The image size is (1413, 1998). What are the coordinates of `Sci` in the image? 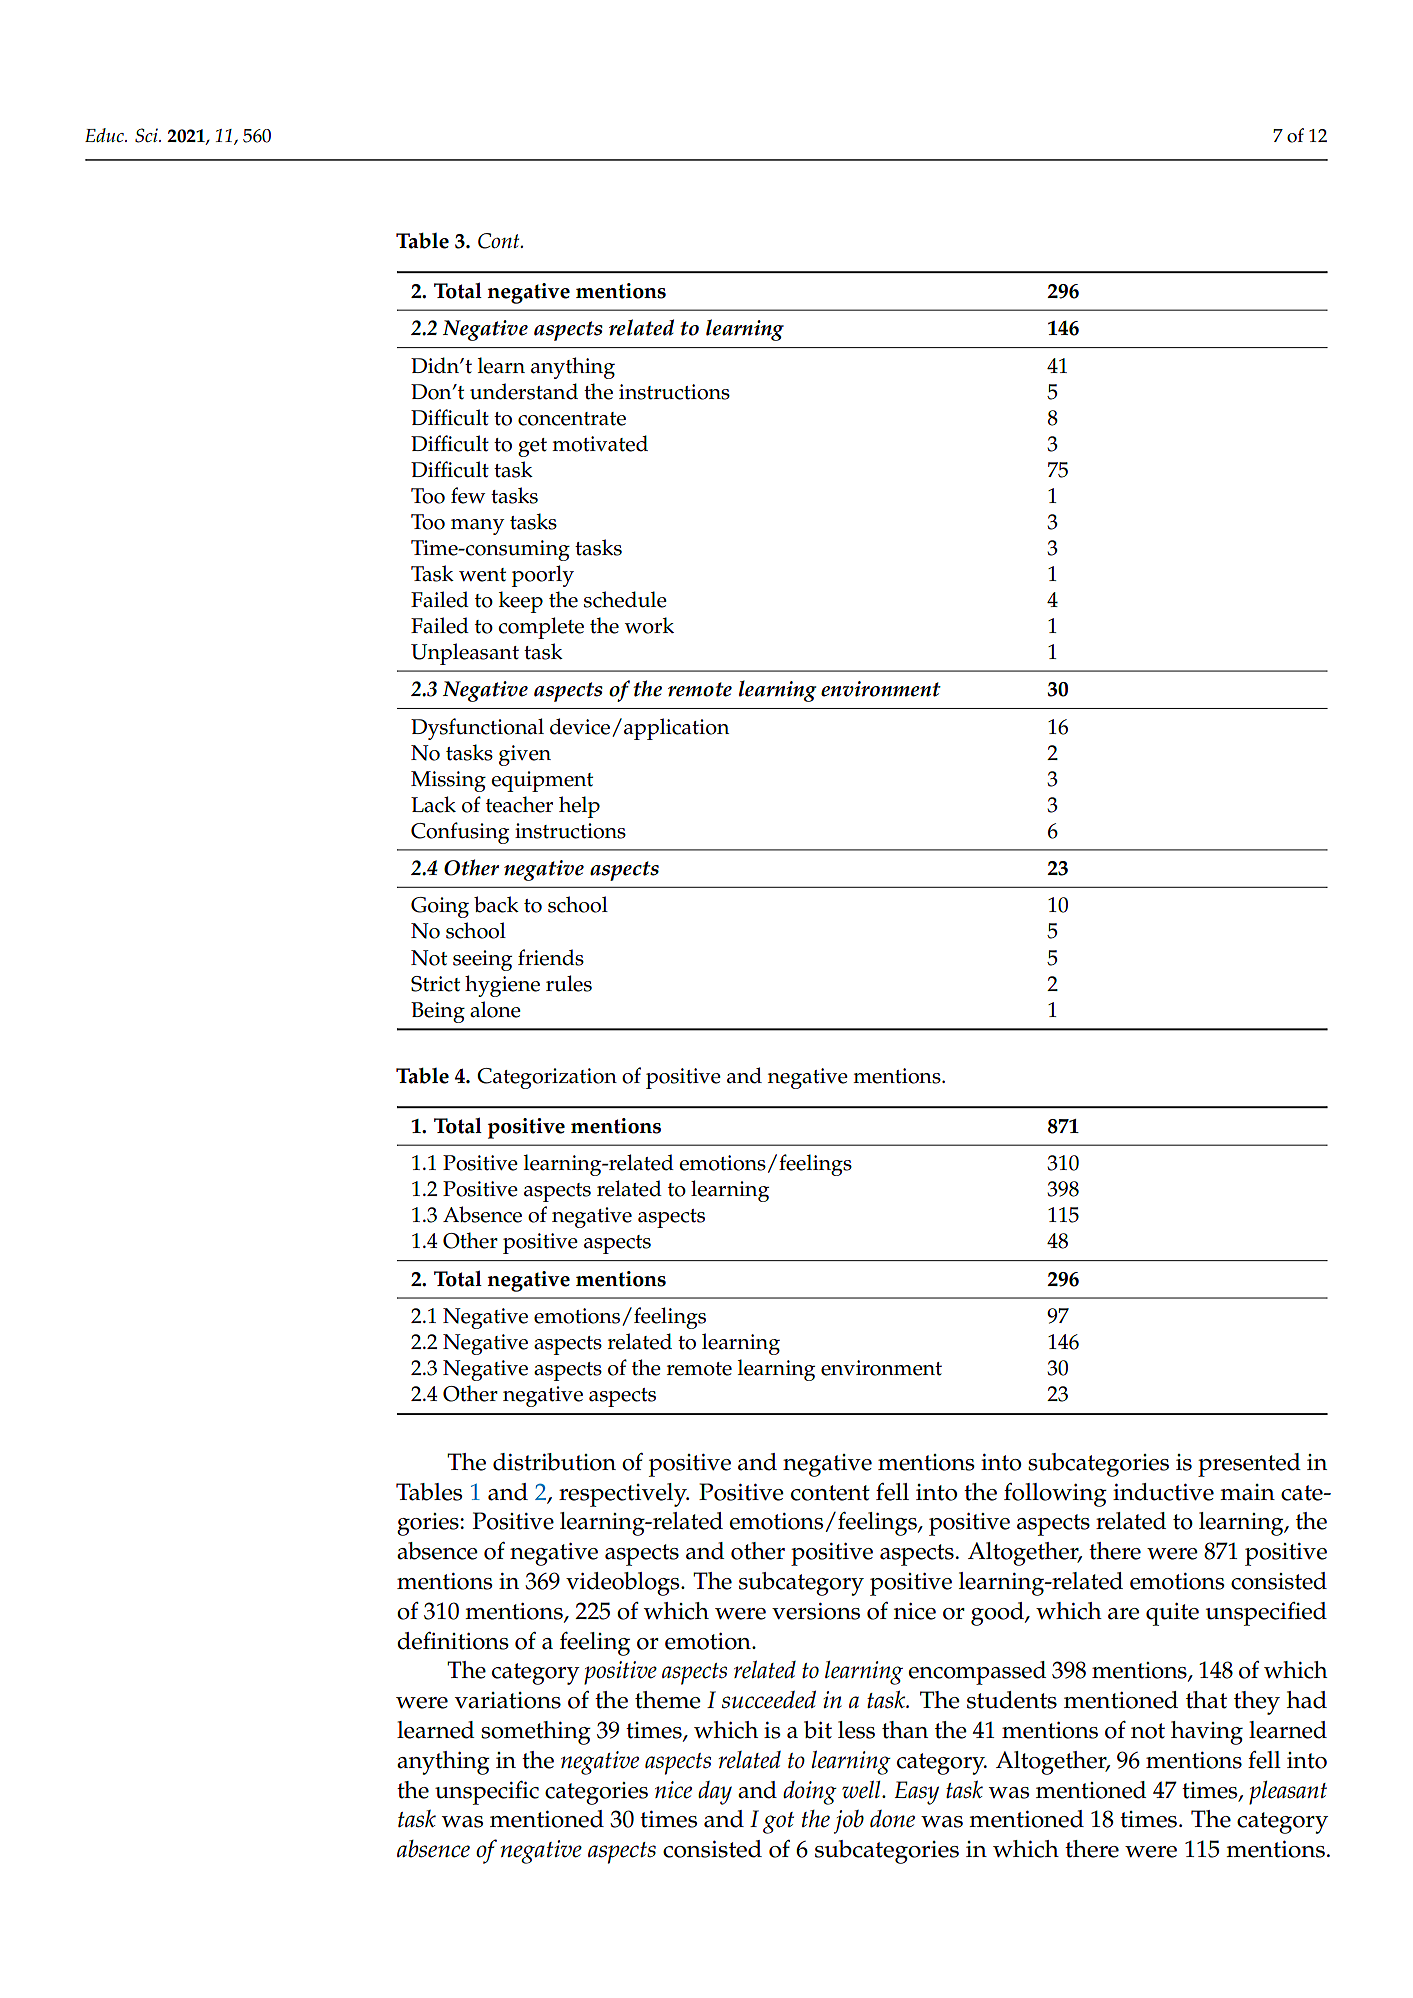 It's located at (147, 135).
